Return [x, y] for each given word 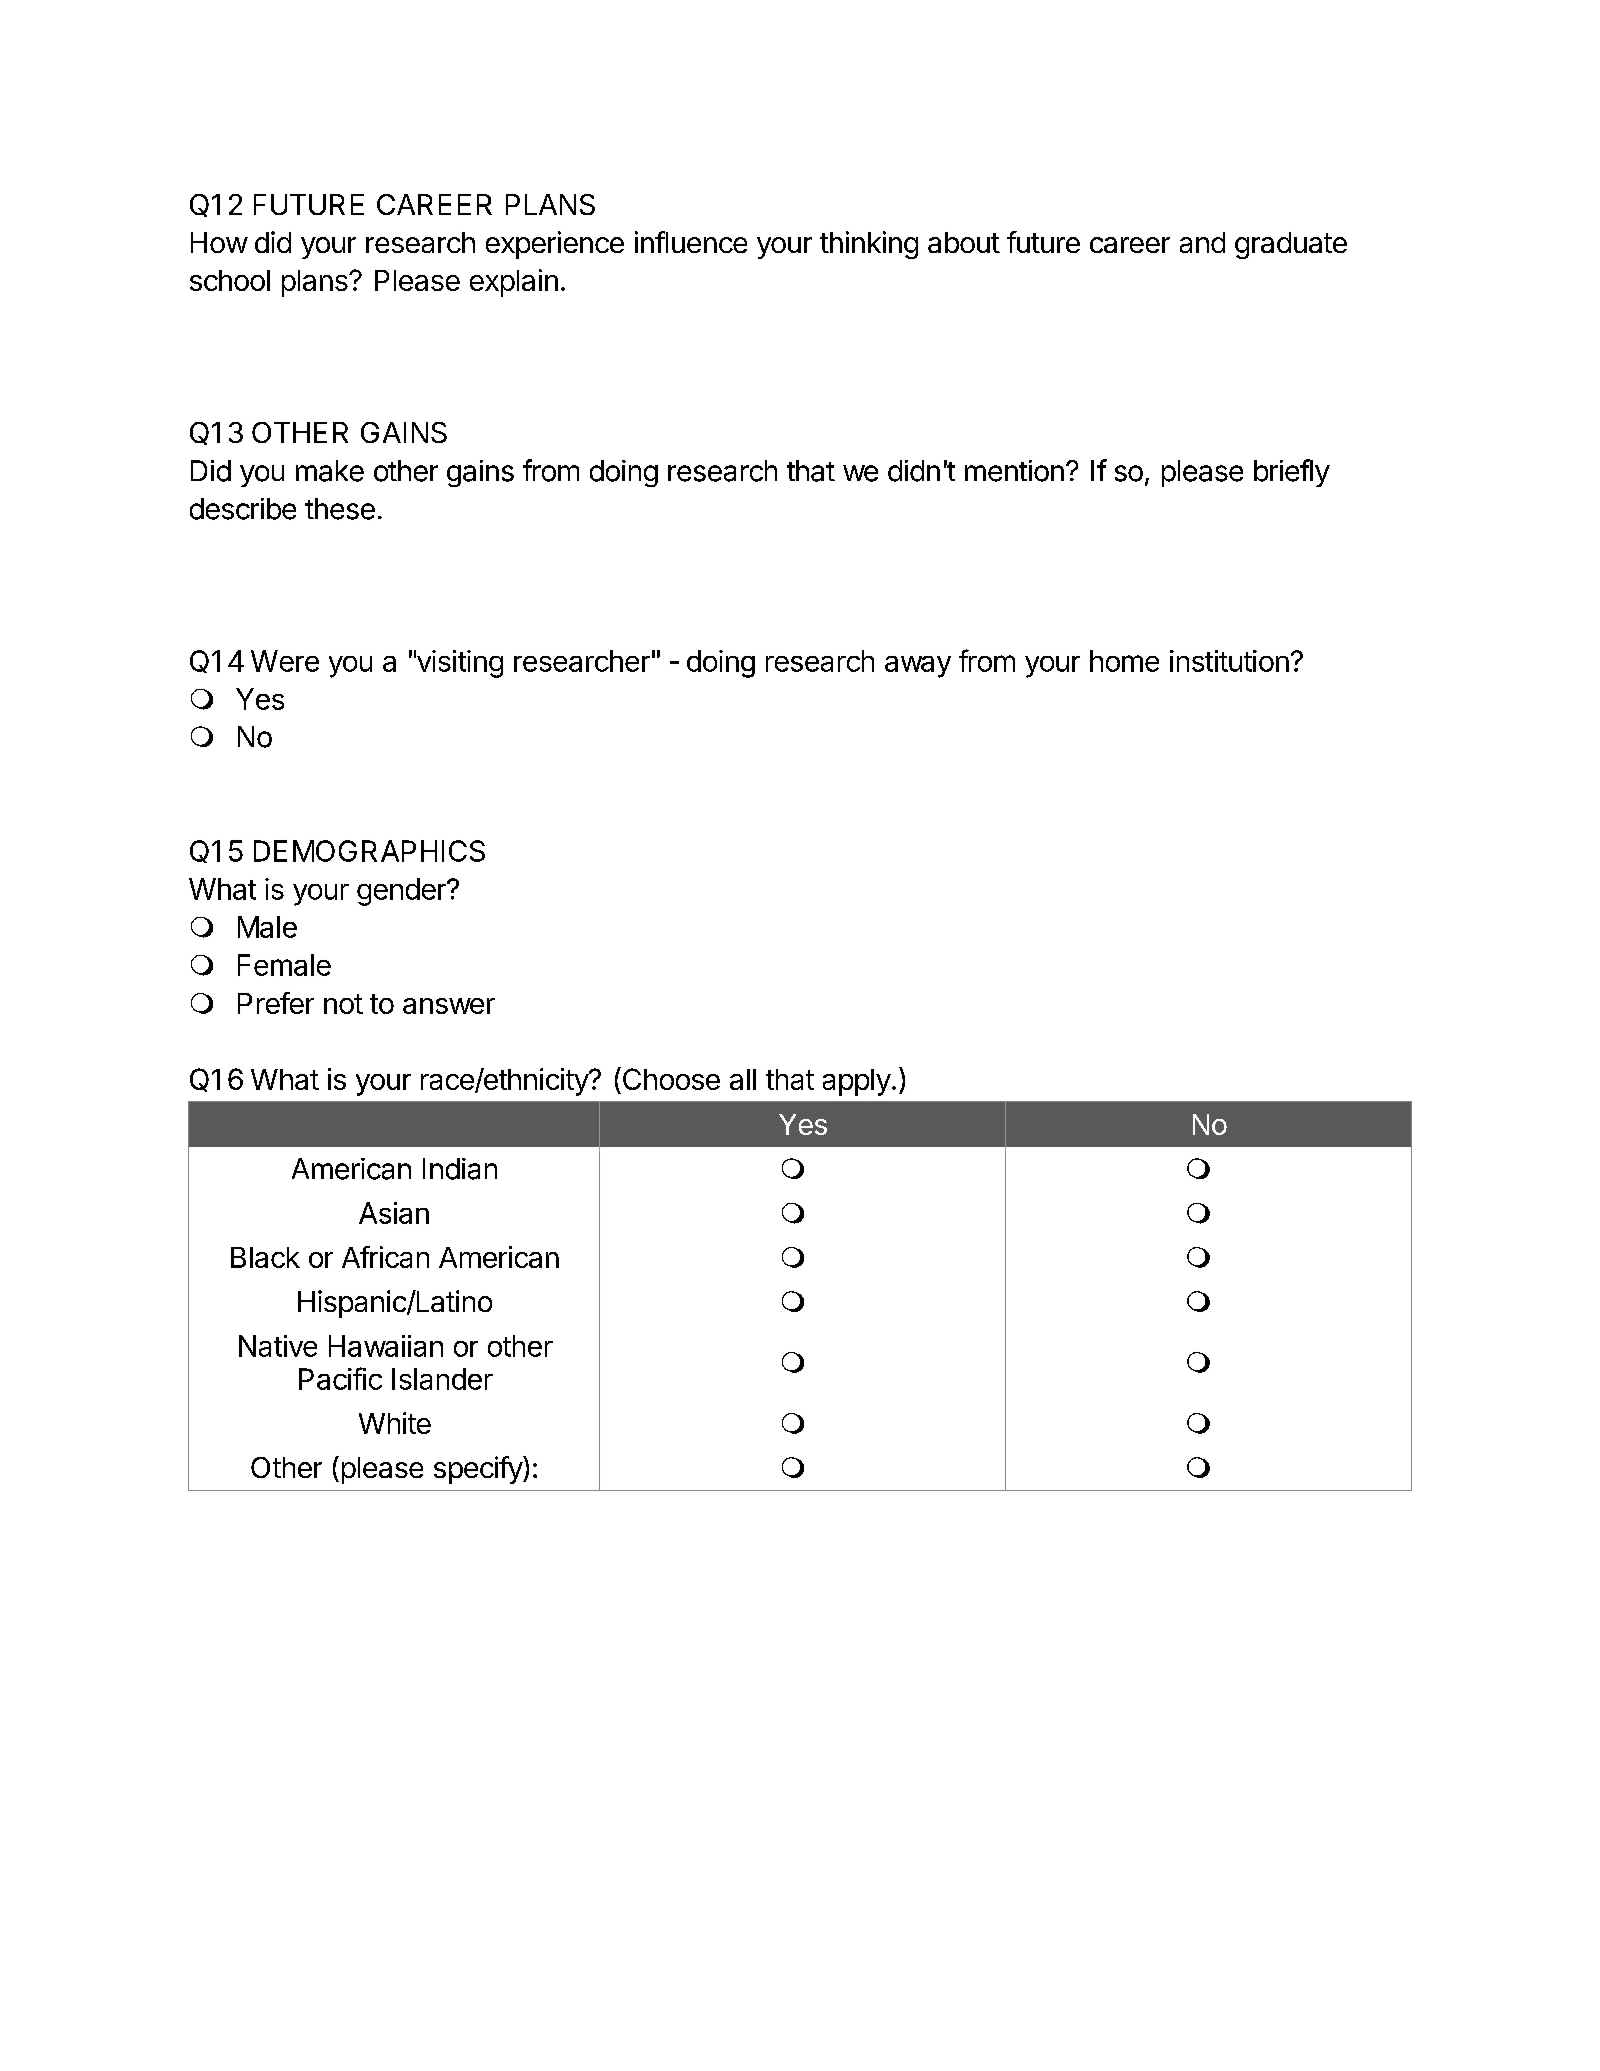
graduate [1291, 245]
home [1124, 661]
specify [479, 1470]
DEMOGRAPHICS [369, 851]
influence [691, 242]
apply [857, 1082]
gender [402, 892]
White [395, 1423]
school [230, 280]
